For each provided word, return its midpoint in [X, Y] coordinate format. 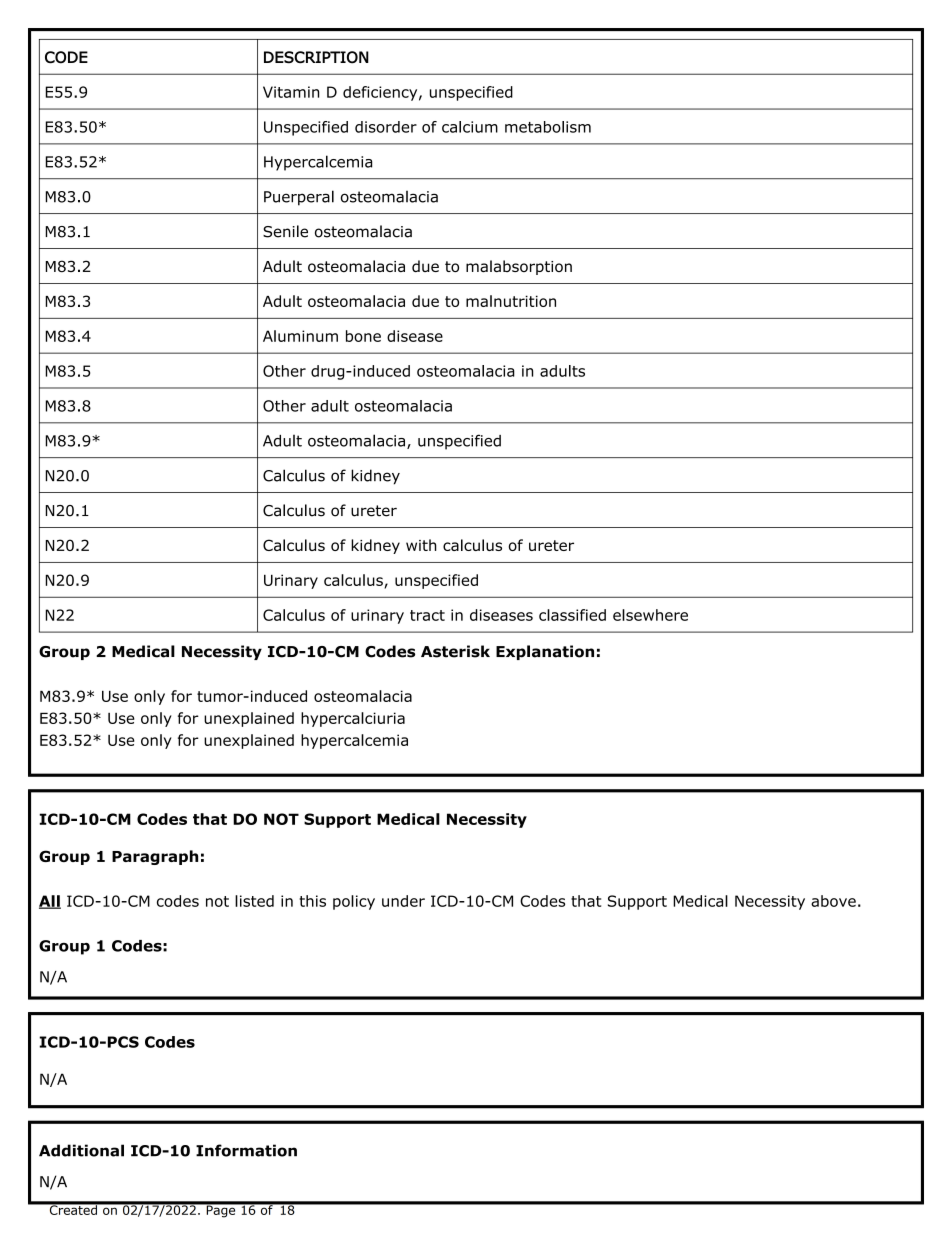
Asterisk [455, 651]
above [833, 901]
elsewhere [650, 615]
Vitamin [291, 92]
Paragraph [155, 857]
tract [427, 615]
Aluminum [300, 336]
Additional [81, 1150]
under [403, 901]
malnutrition [511, 301]
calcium [470, 127]
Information [246, 1150]
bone [363, 336]
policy [354, 902]
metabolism [548, 127]
